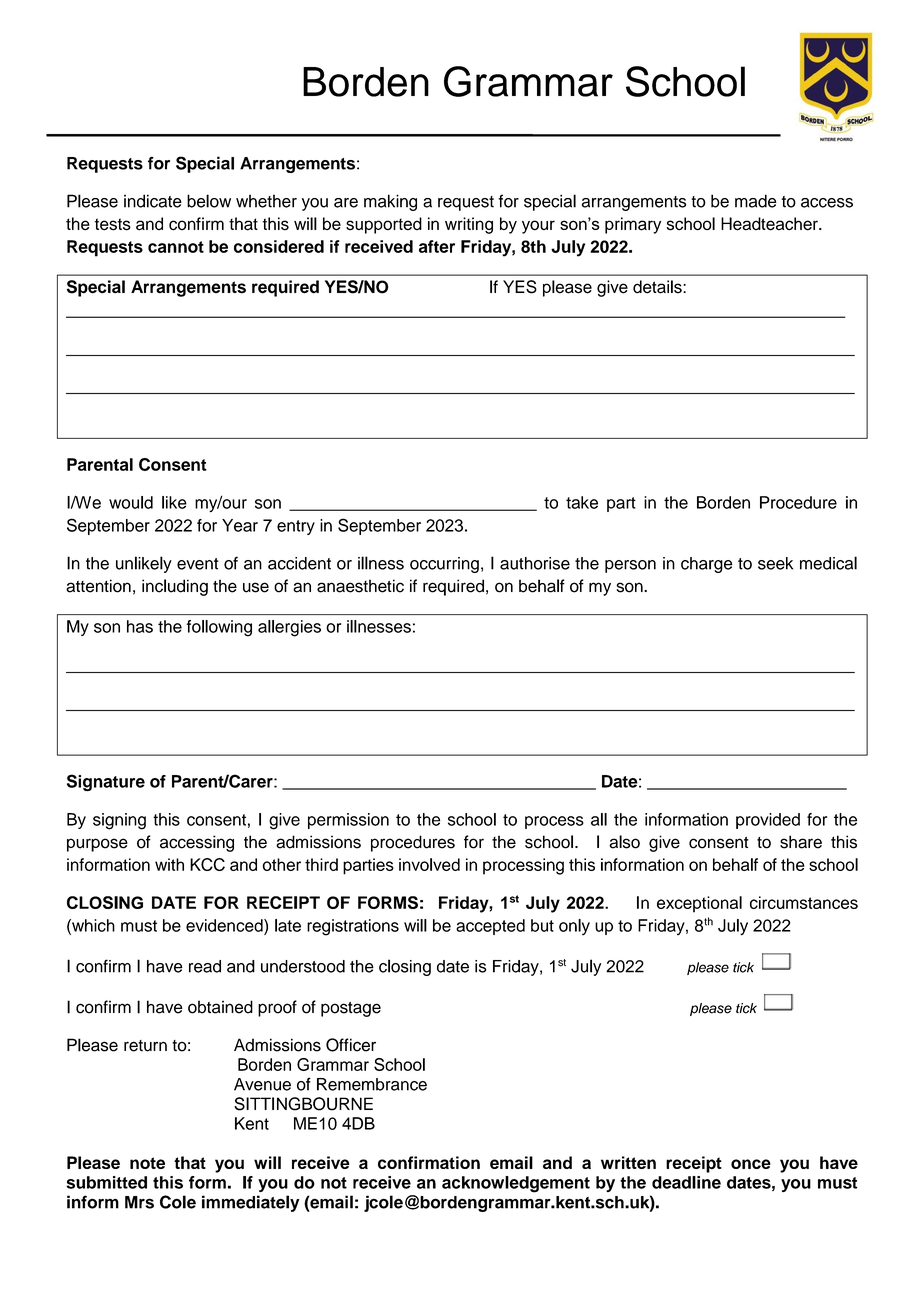  I want to click on anaesthetic, so click(360, 586).
